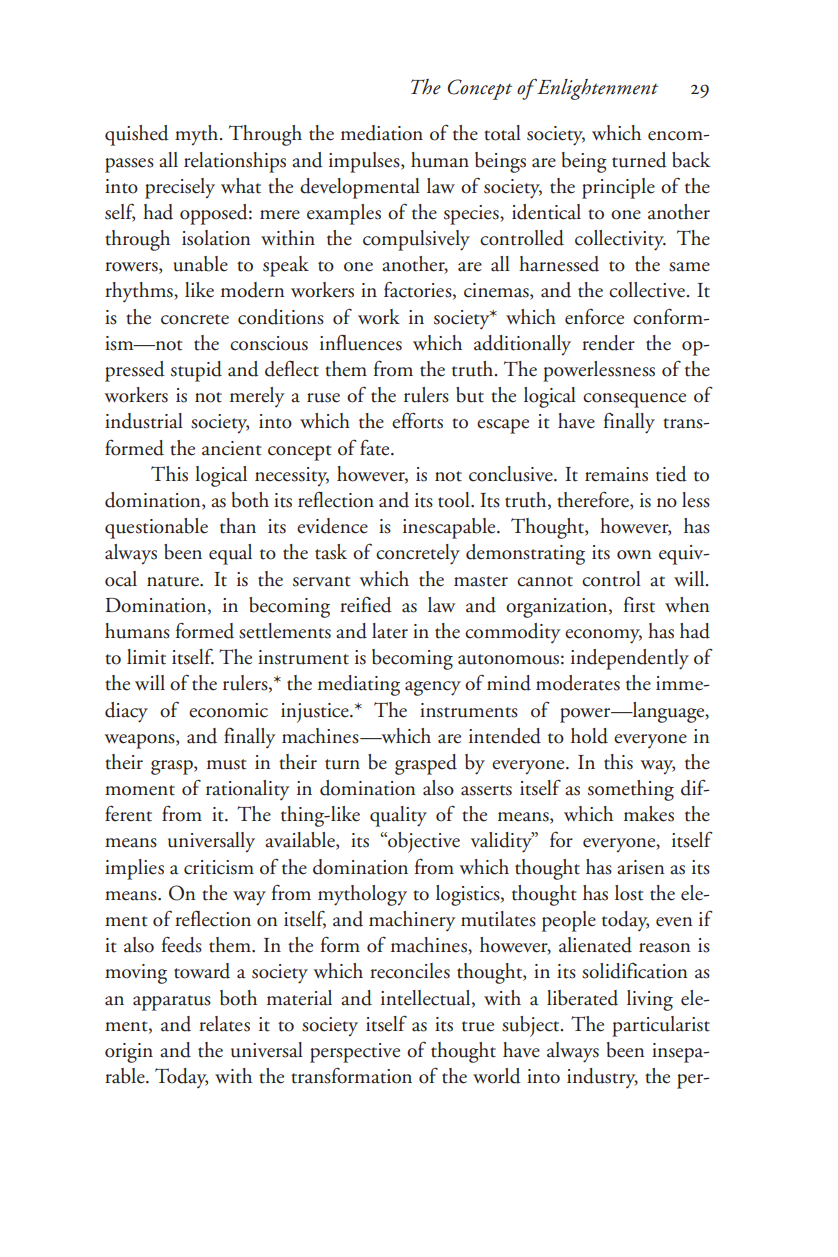  I want to click on principle, so click(618, 188).
